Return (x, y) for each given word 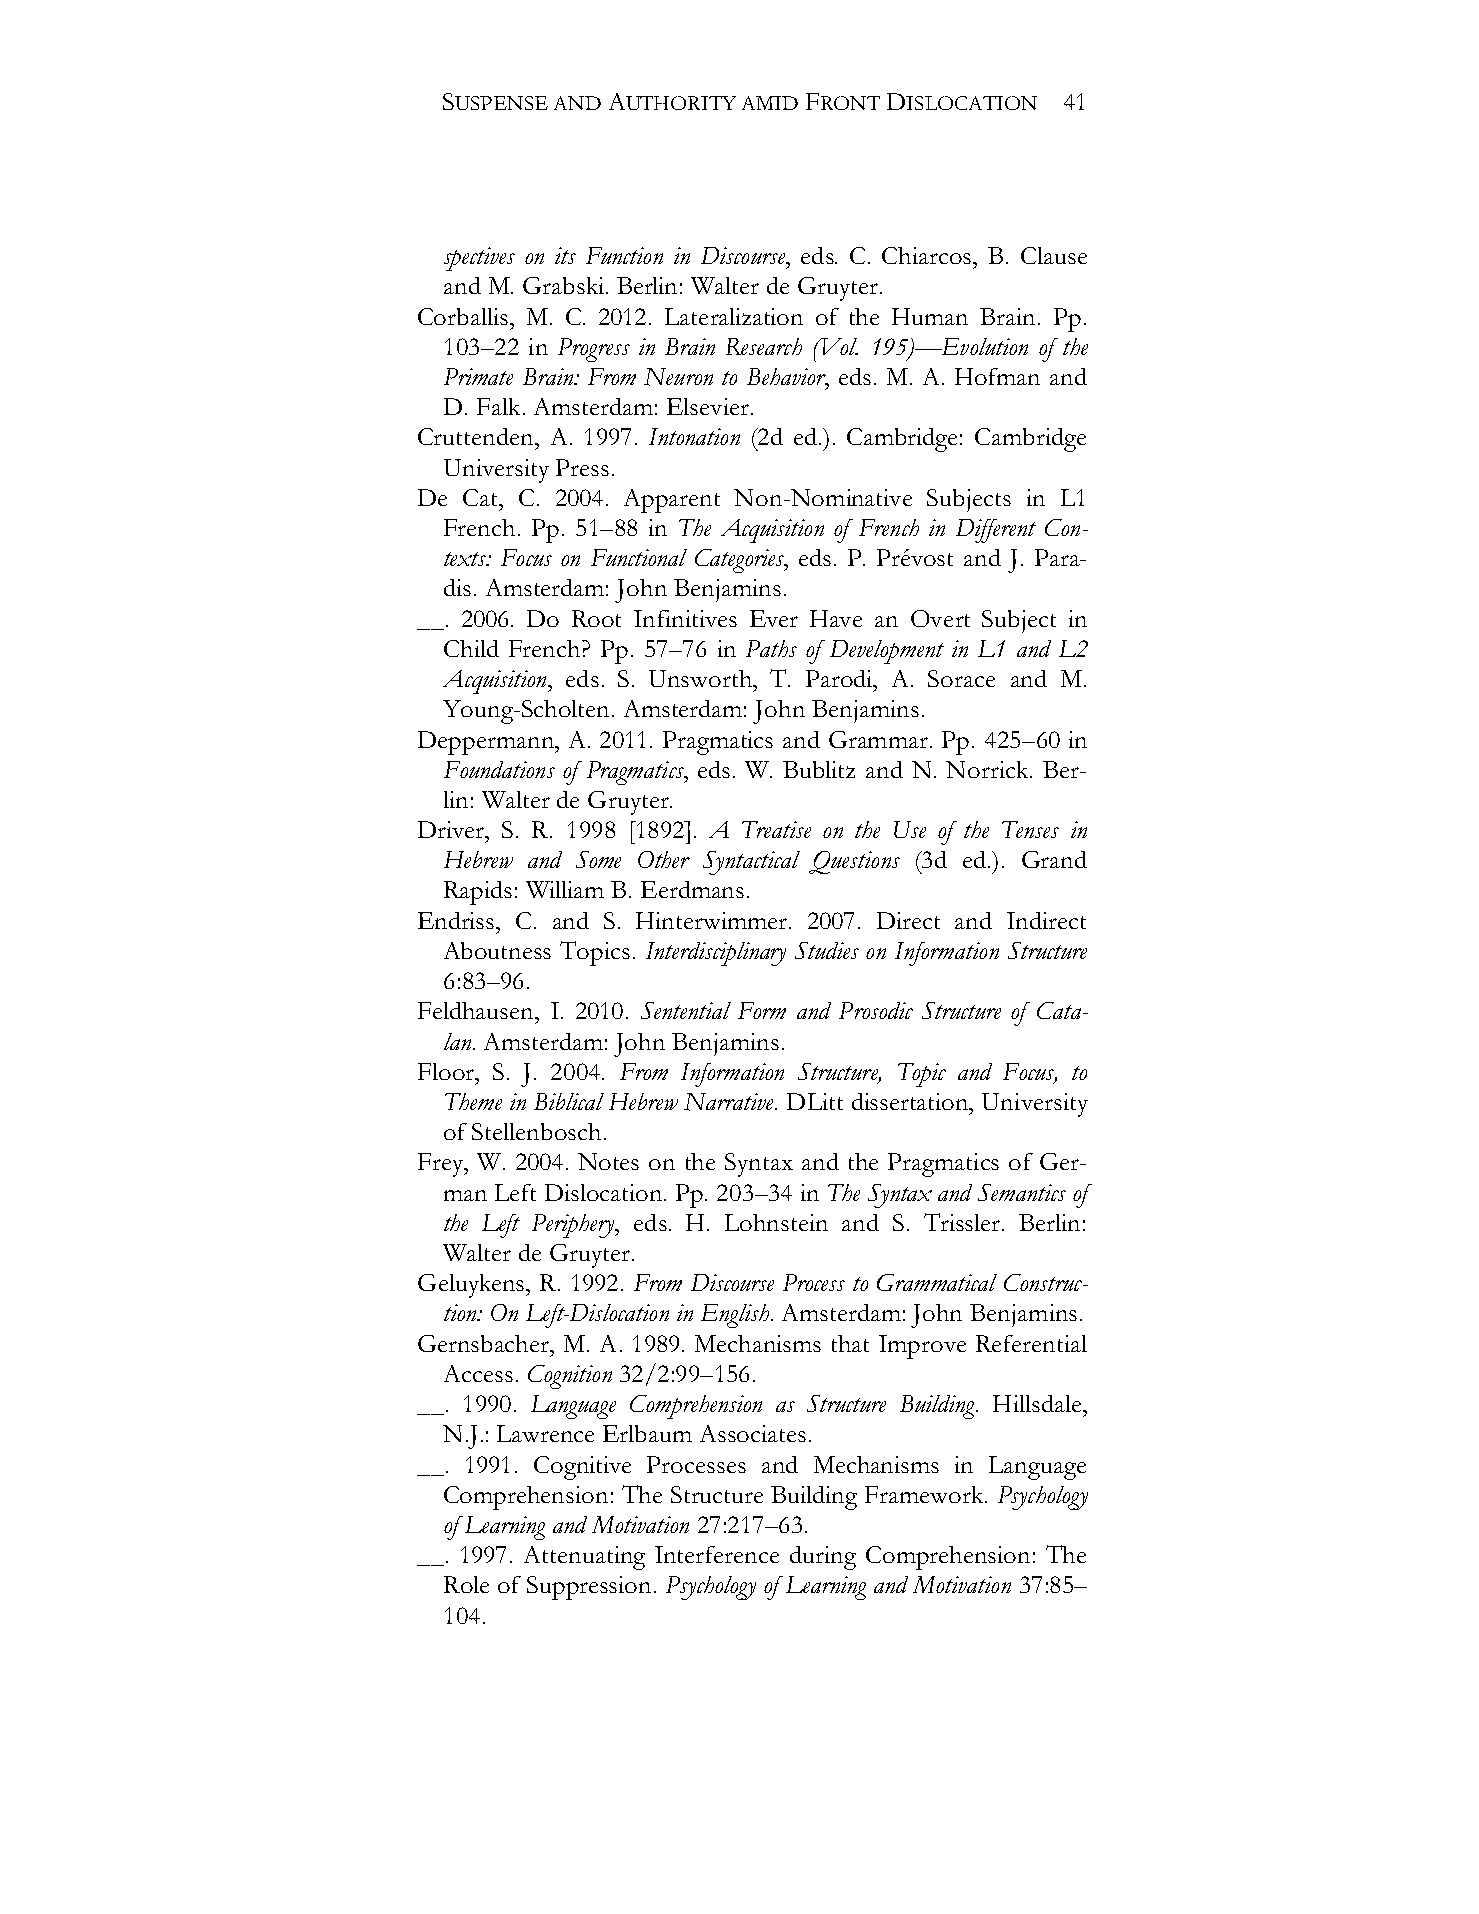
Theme (473, 1101)
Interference (717, 1554)
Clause (1054, 255)
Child (471, 648)
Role (466, 1584)
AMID (770, 103)
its (565, 255)
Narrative (730, 1102)
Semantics (1022, 1192)
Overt (940, 618)
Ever (774, 618)
